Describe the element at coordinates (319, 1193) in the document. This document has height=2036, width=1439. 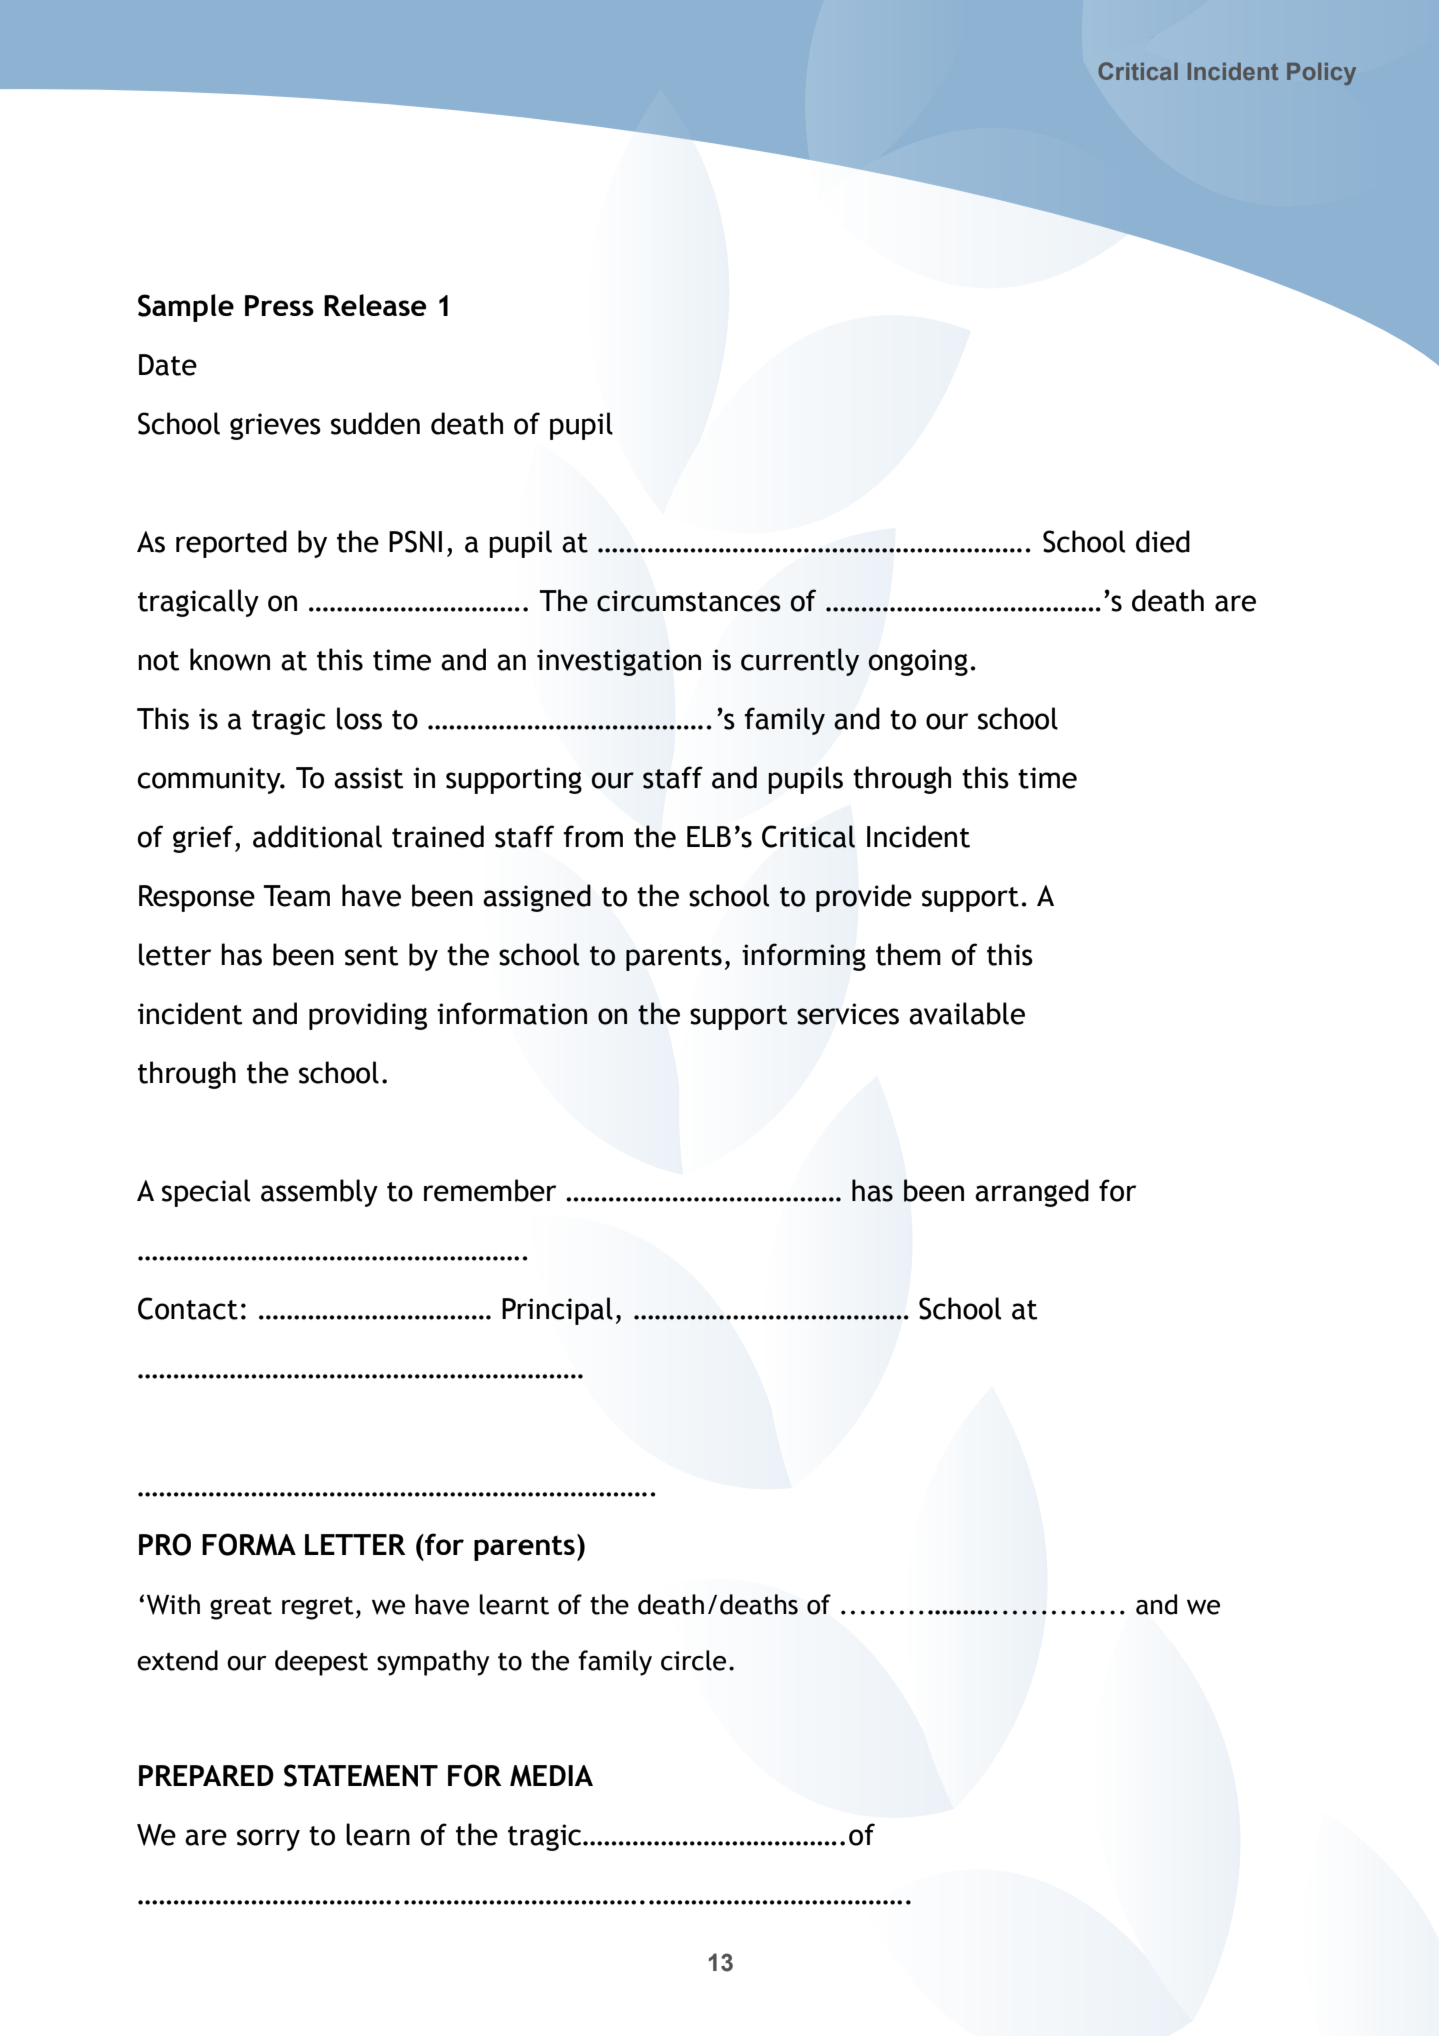
I see `assembly` at that location.
